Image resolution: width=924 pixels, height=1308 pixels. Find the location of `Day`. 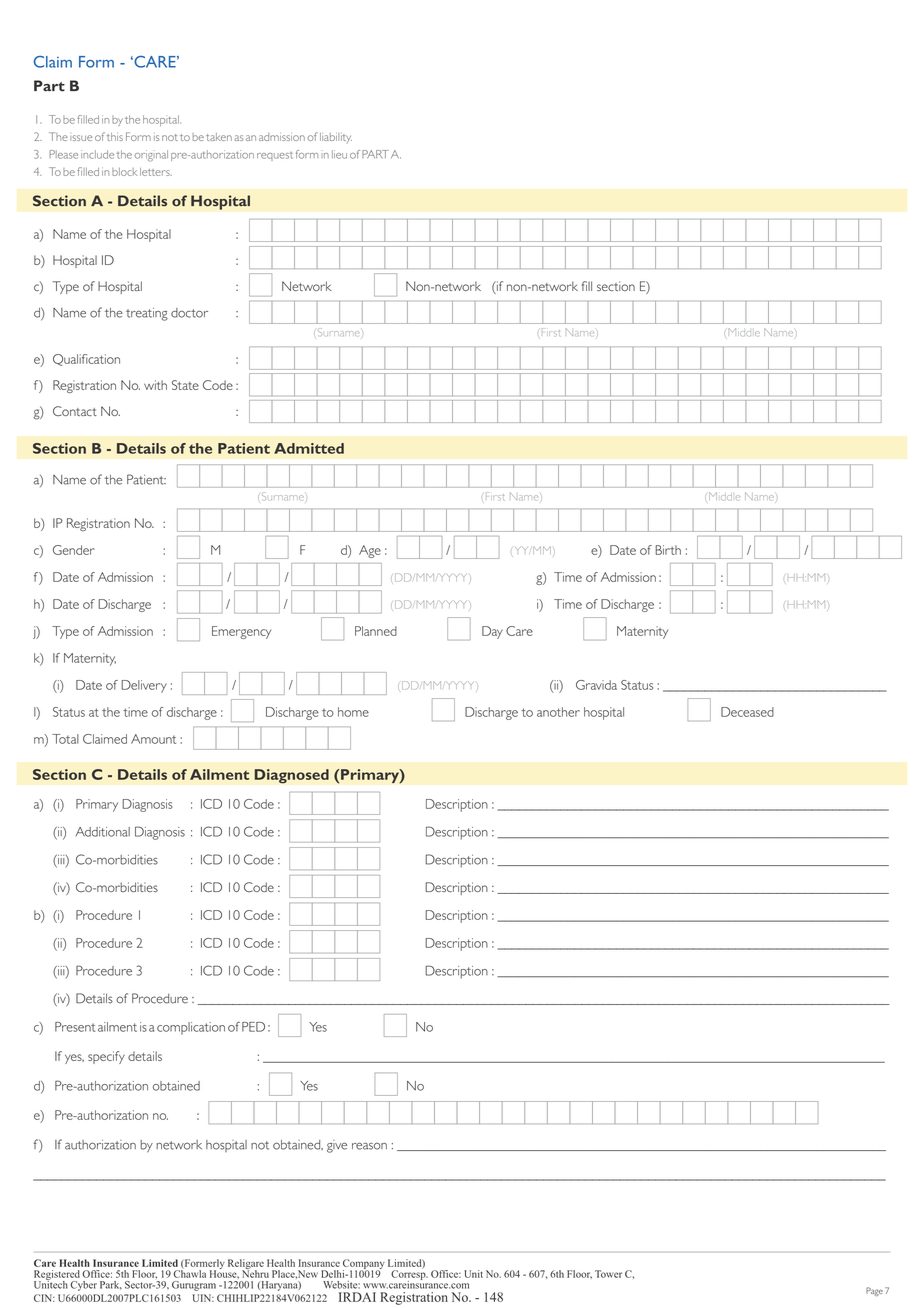

Day is located at coordinates (492, 632).
